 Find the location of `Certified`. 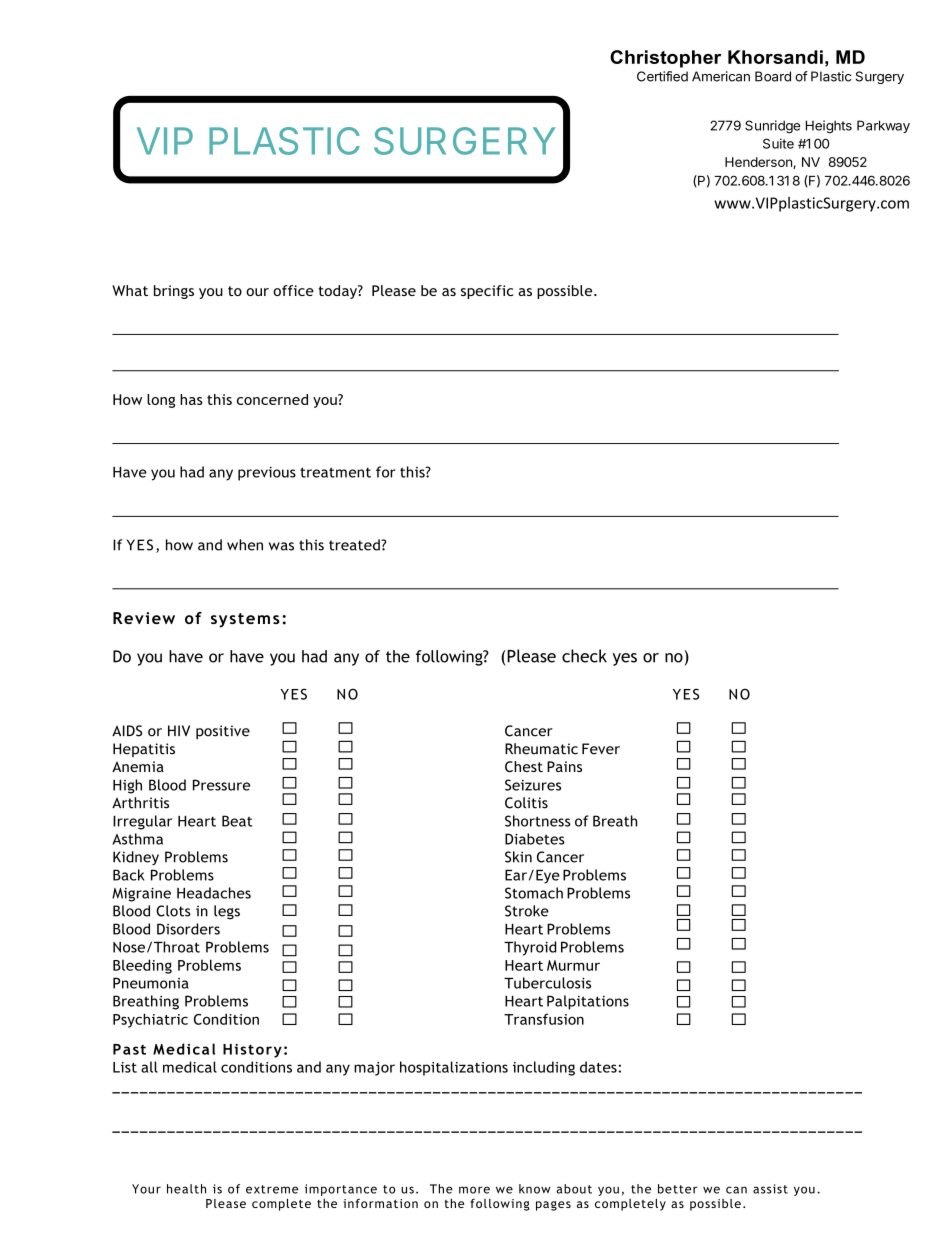

Certified is located at coordinates (662, 76).
